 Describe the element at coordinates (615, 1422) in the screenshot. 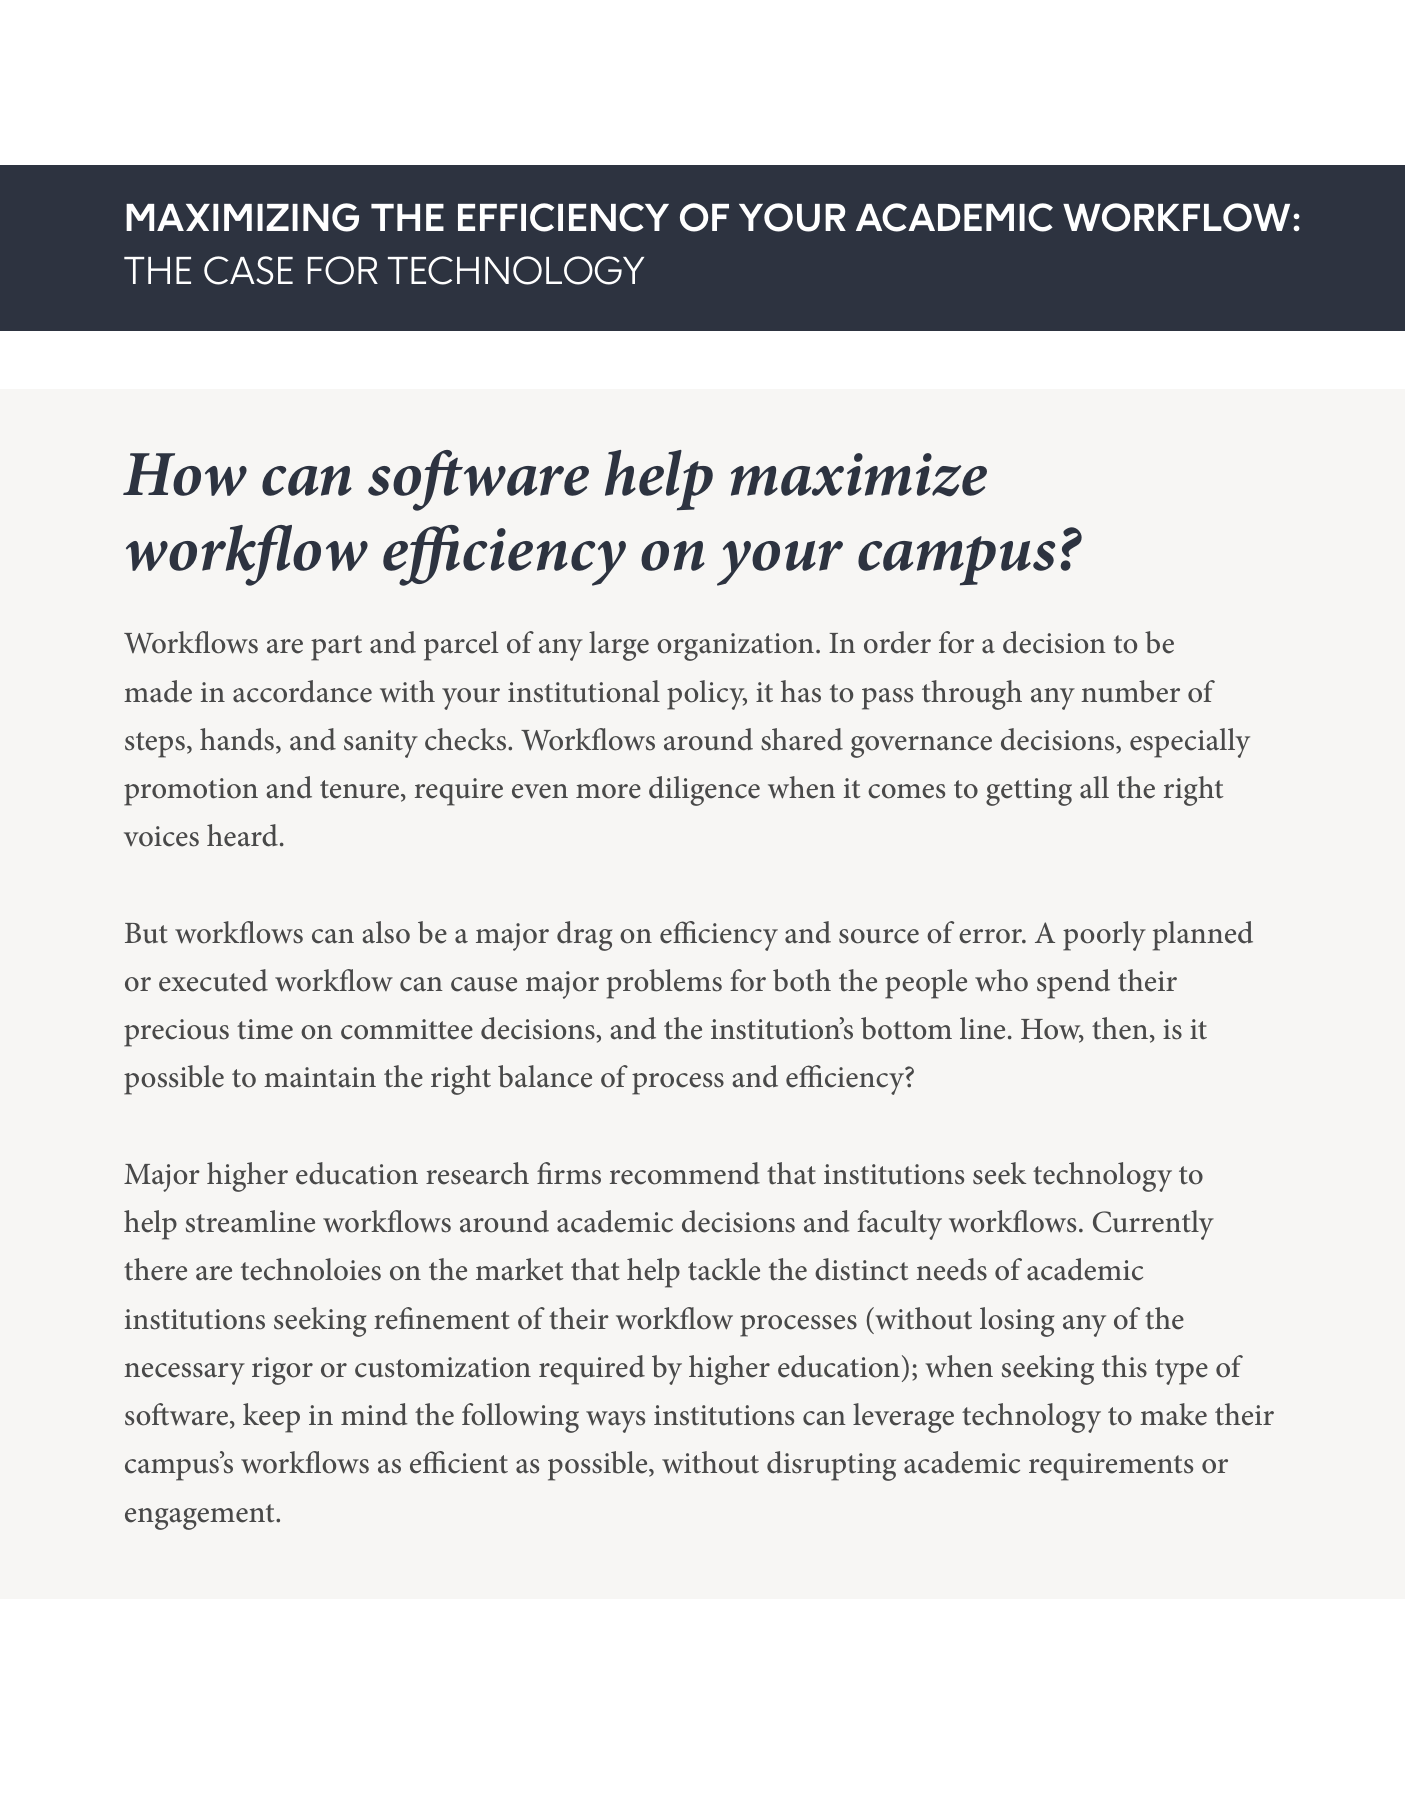

I see `ways` at that location.
